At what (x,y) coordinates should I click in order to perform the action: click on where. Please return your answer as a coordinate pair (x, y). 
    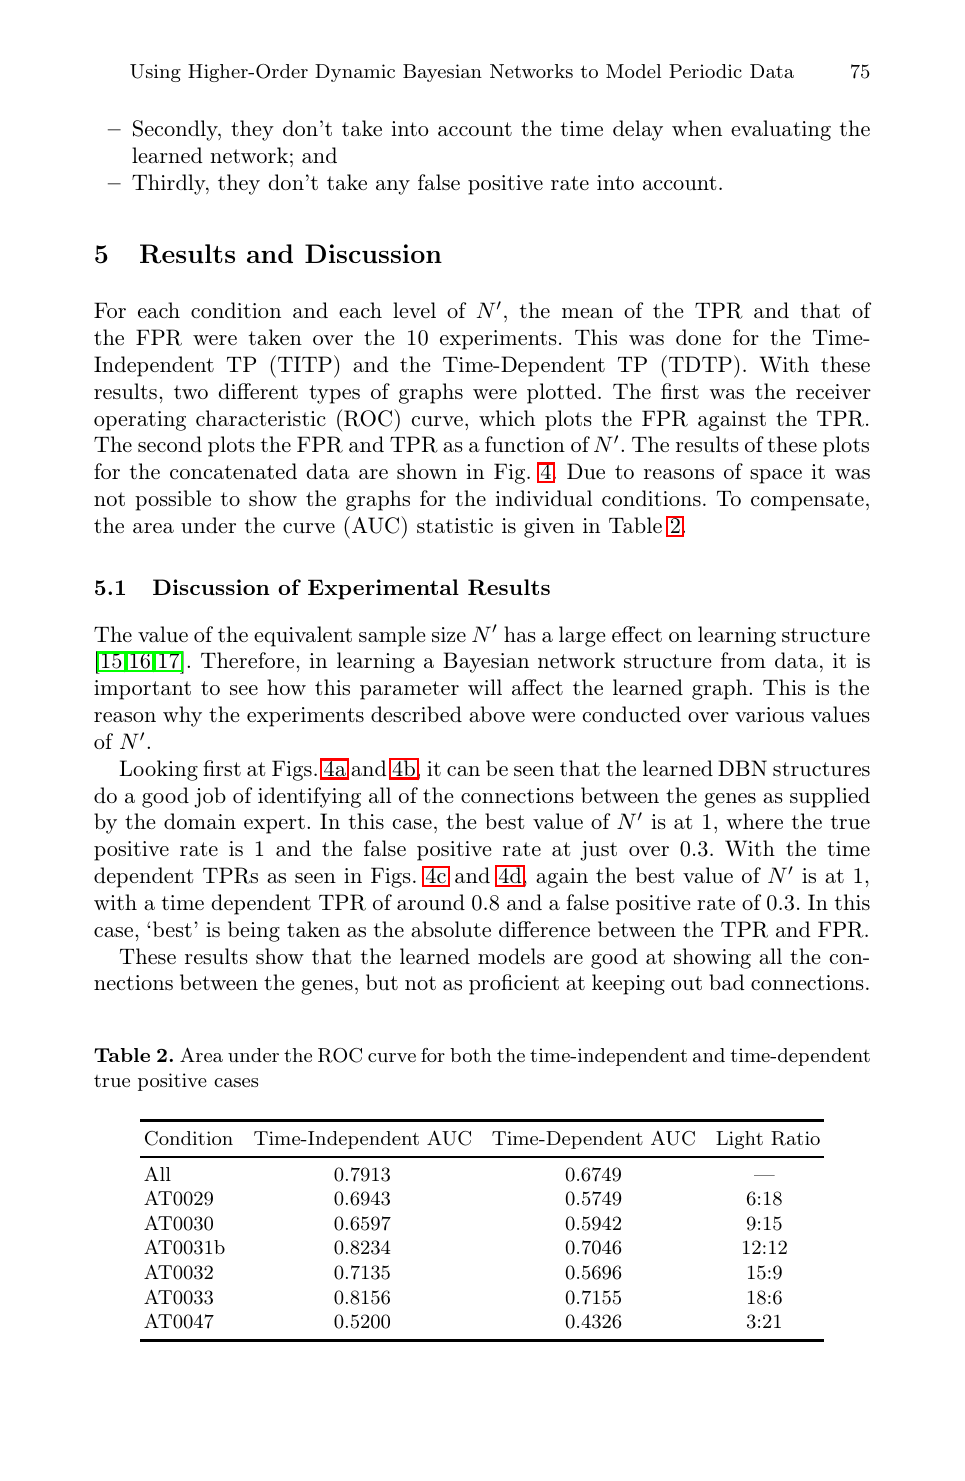
    Looking at the image, I should click on (754, 821).
